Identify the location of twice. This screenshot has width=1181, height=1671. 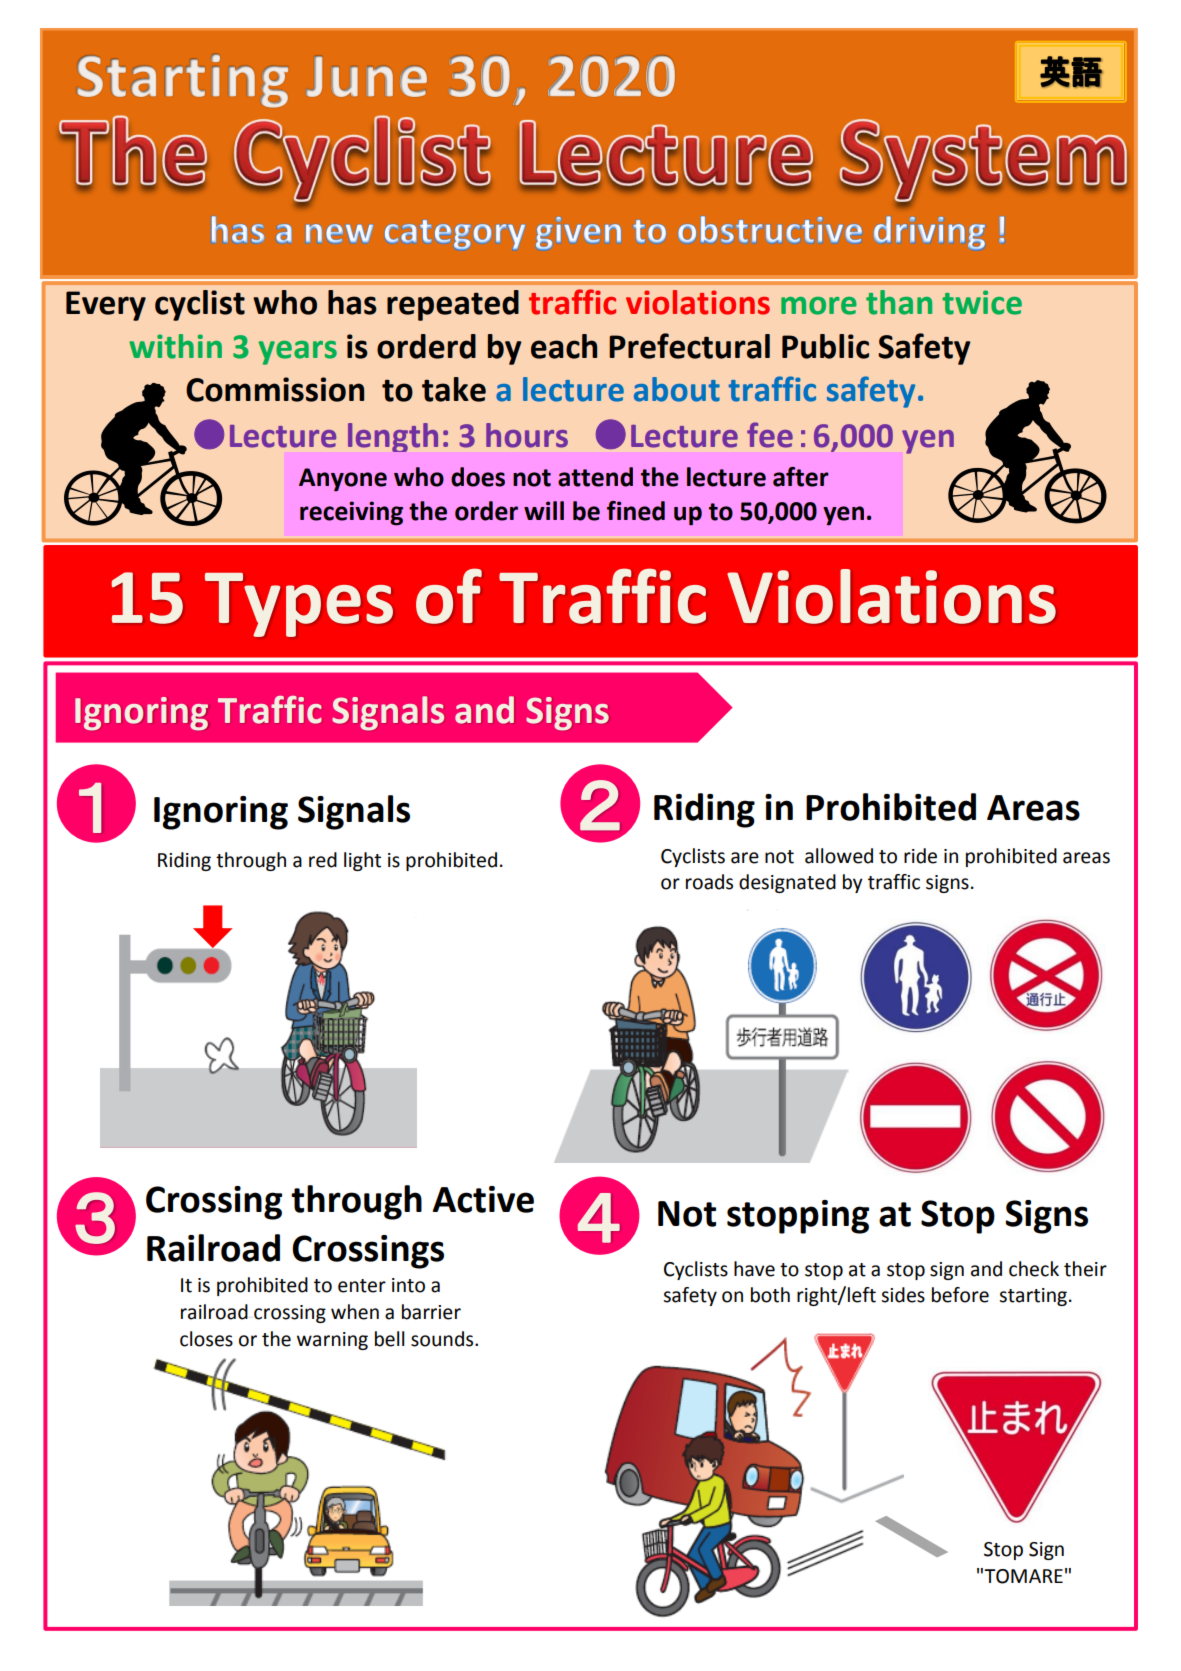
(982, 302).
